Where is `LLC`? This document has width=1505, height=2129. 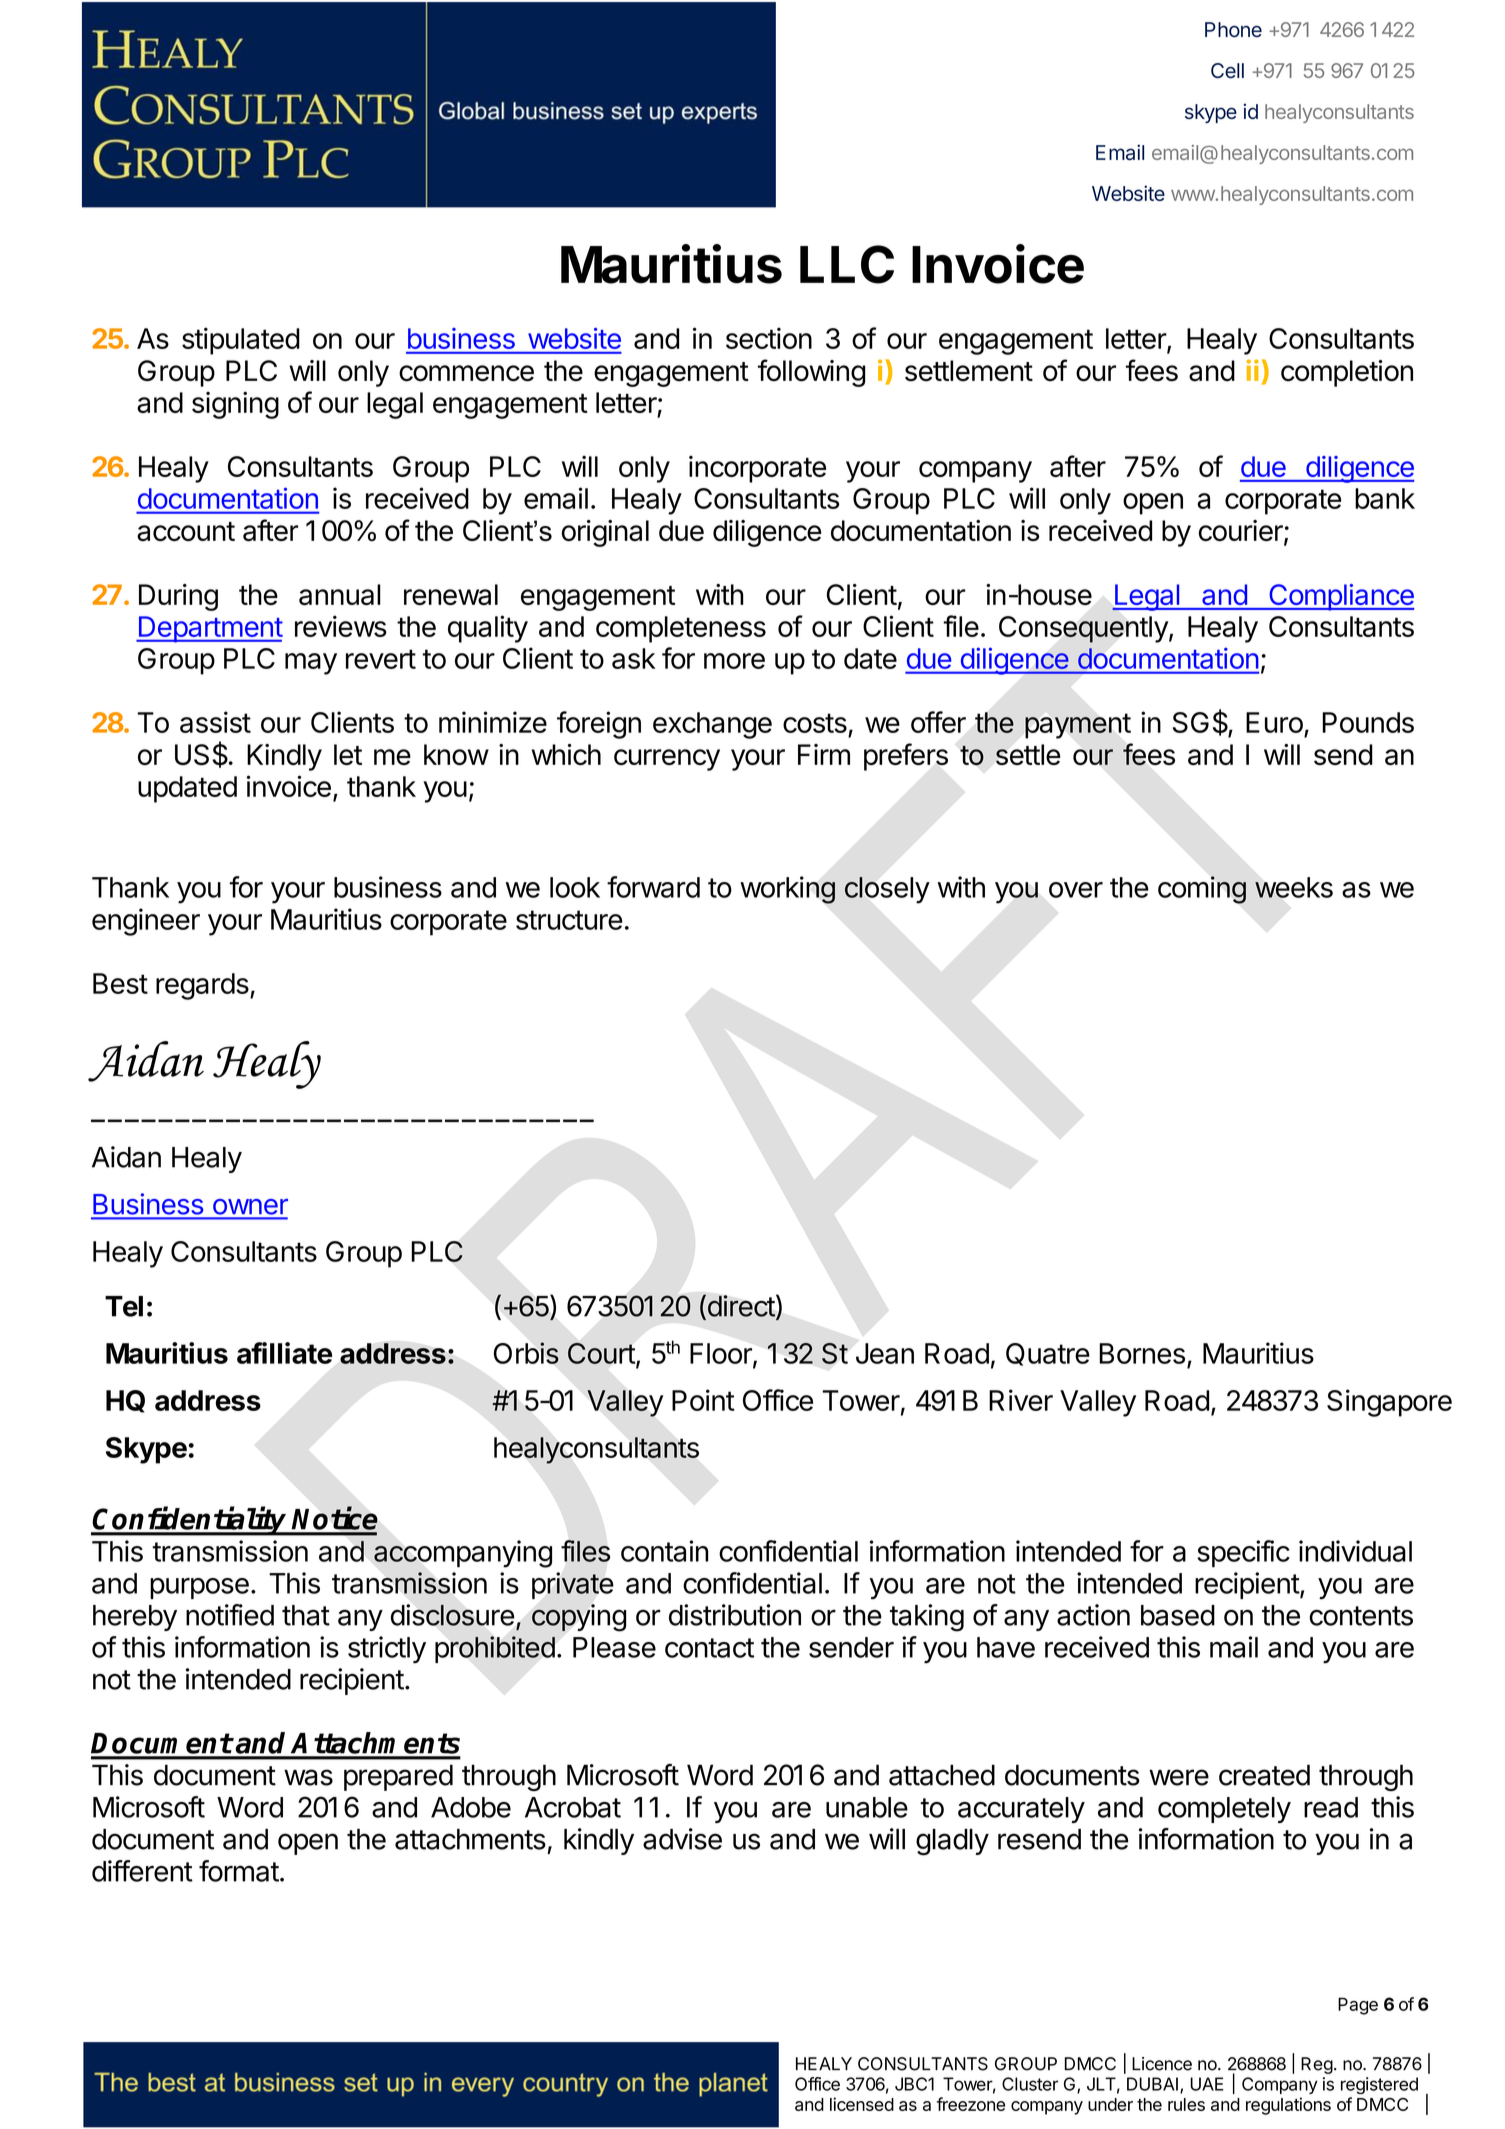 LLC is located at coordinates (847, 264).
